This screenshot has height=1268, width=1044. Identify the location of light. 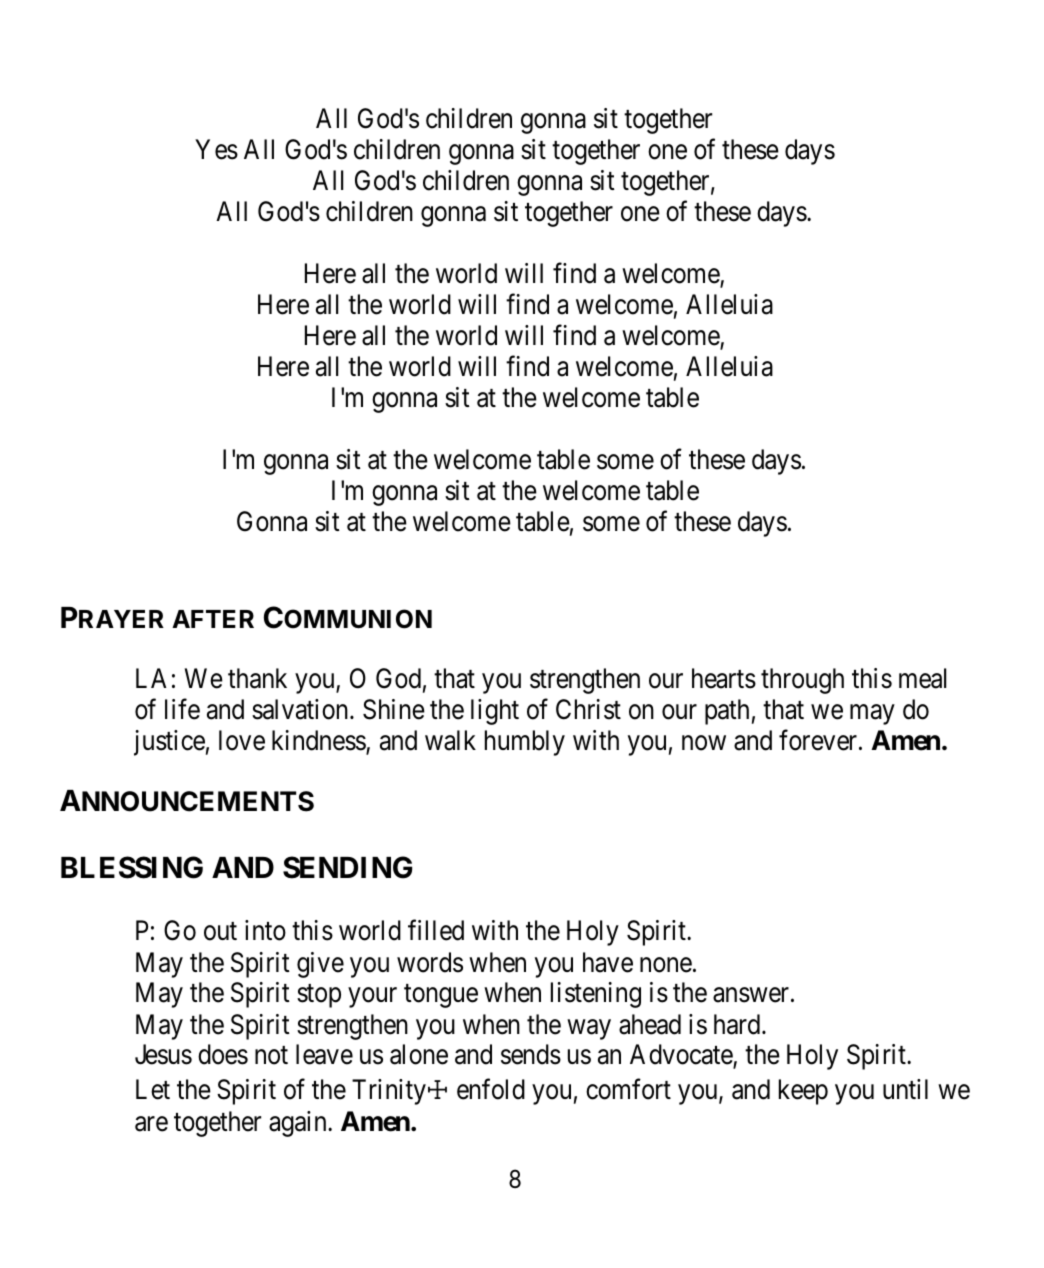
(495, 712).
